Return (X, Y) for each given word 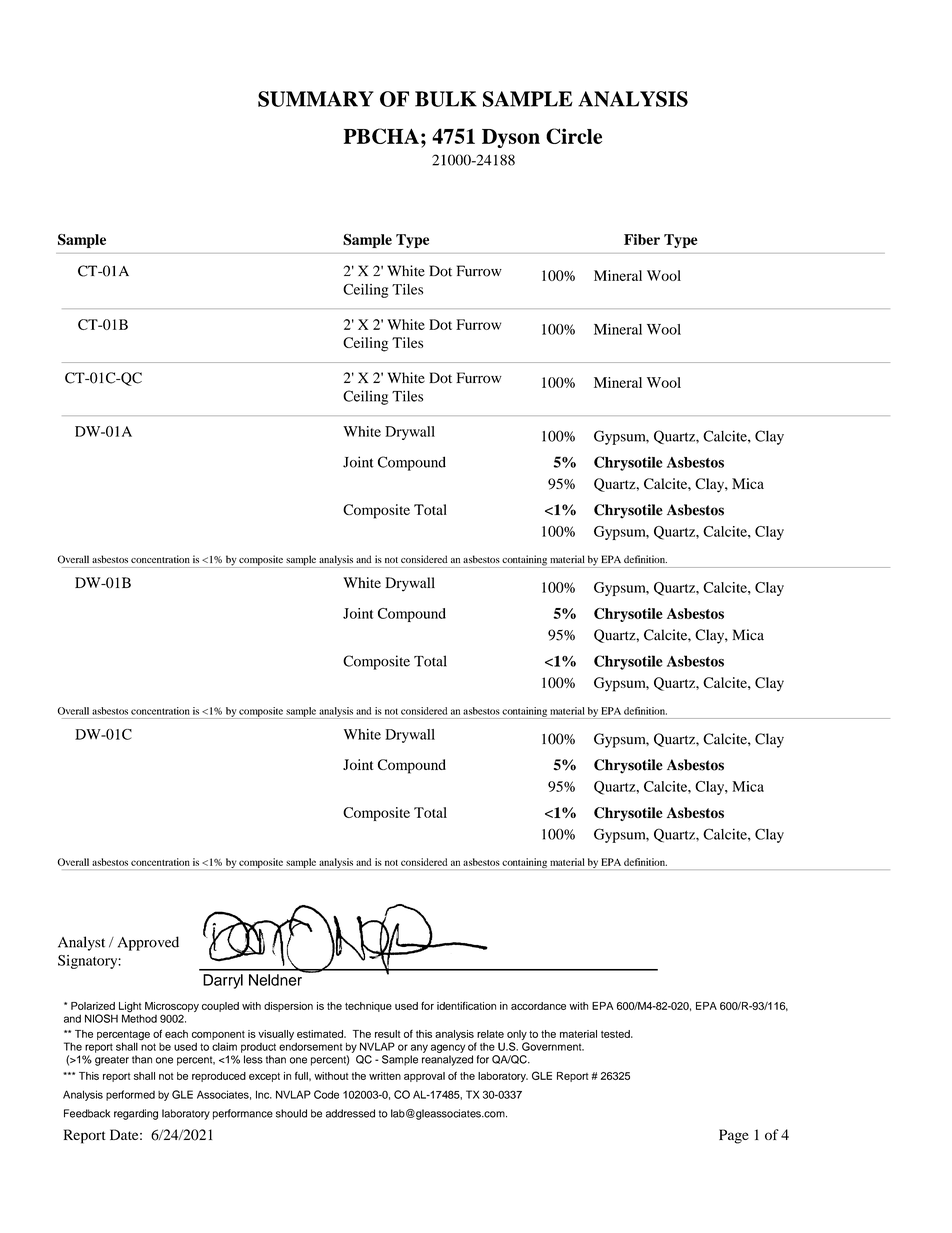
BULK (446, 99)
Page (734, 1136)
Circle (574, 136)
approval (424, 1077)
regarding (136, 1114)
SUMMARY (316, 99)
